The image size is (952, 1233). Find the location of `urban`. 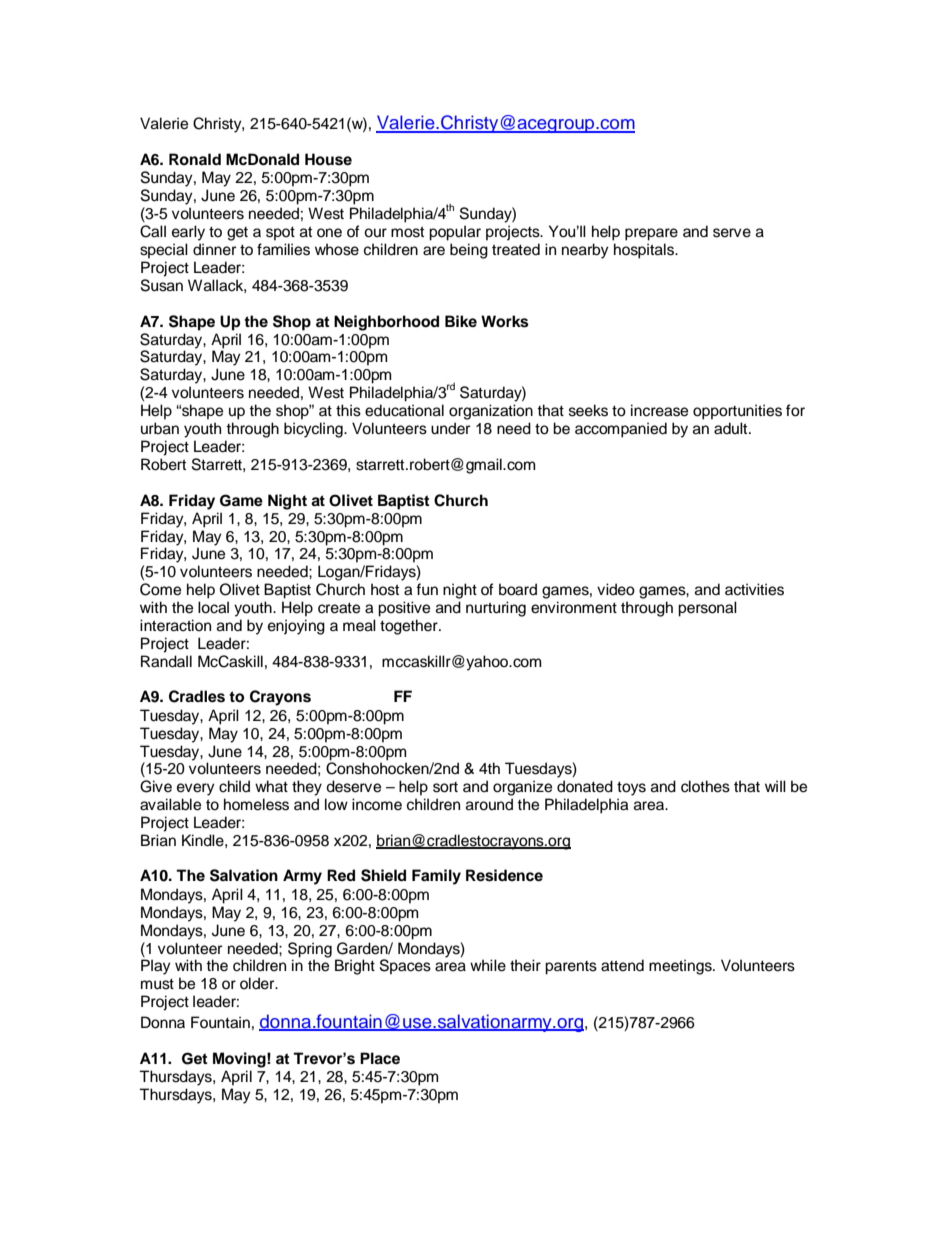

urban is located at coordinates (160, 428).
